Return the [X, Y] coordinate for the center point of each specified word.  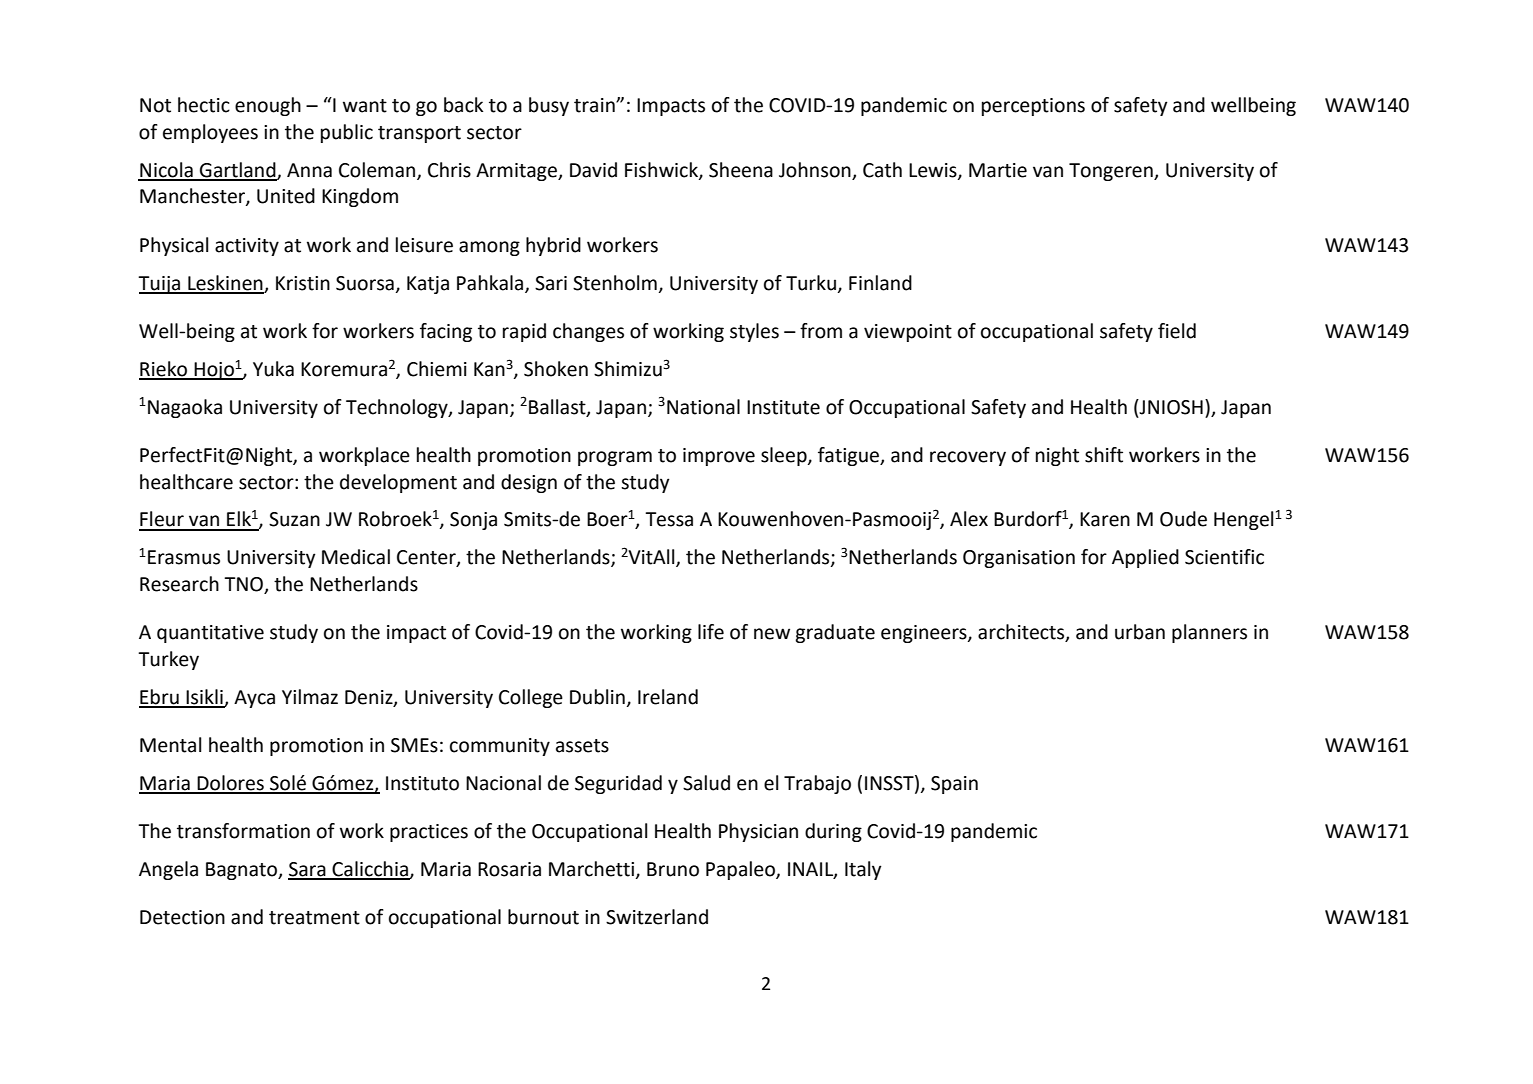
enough [268, 106]
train [595, 105]
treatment [314, 918]
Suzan [294, 519]
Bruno [673, 869]
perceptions [1033, 107]
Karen [1105, 519]
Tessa [669, 519]
